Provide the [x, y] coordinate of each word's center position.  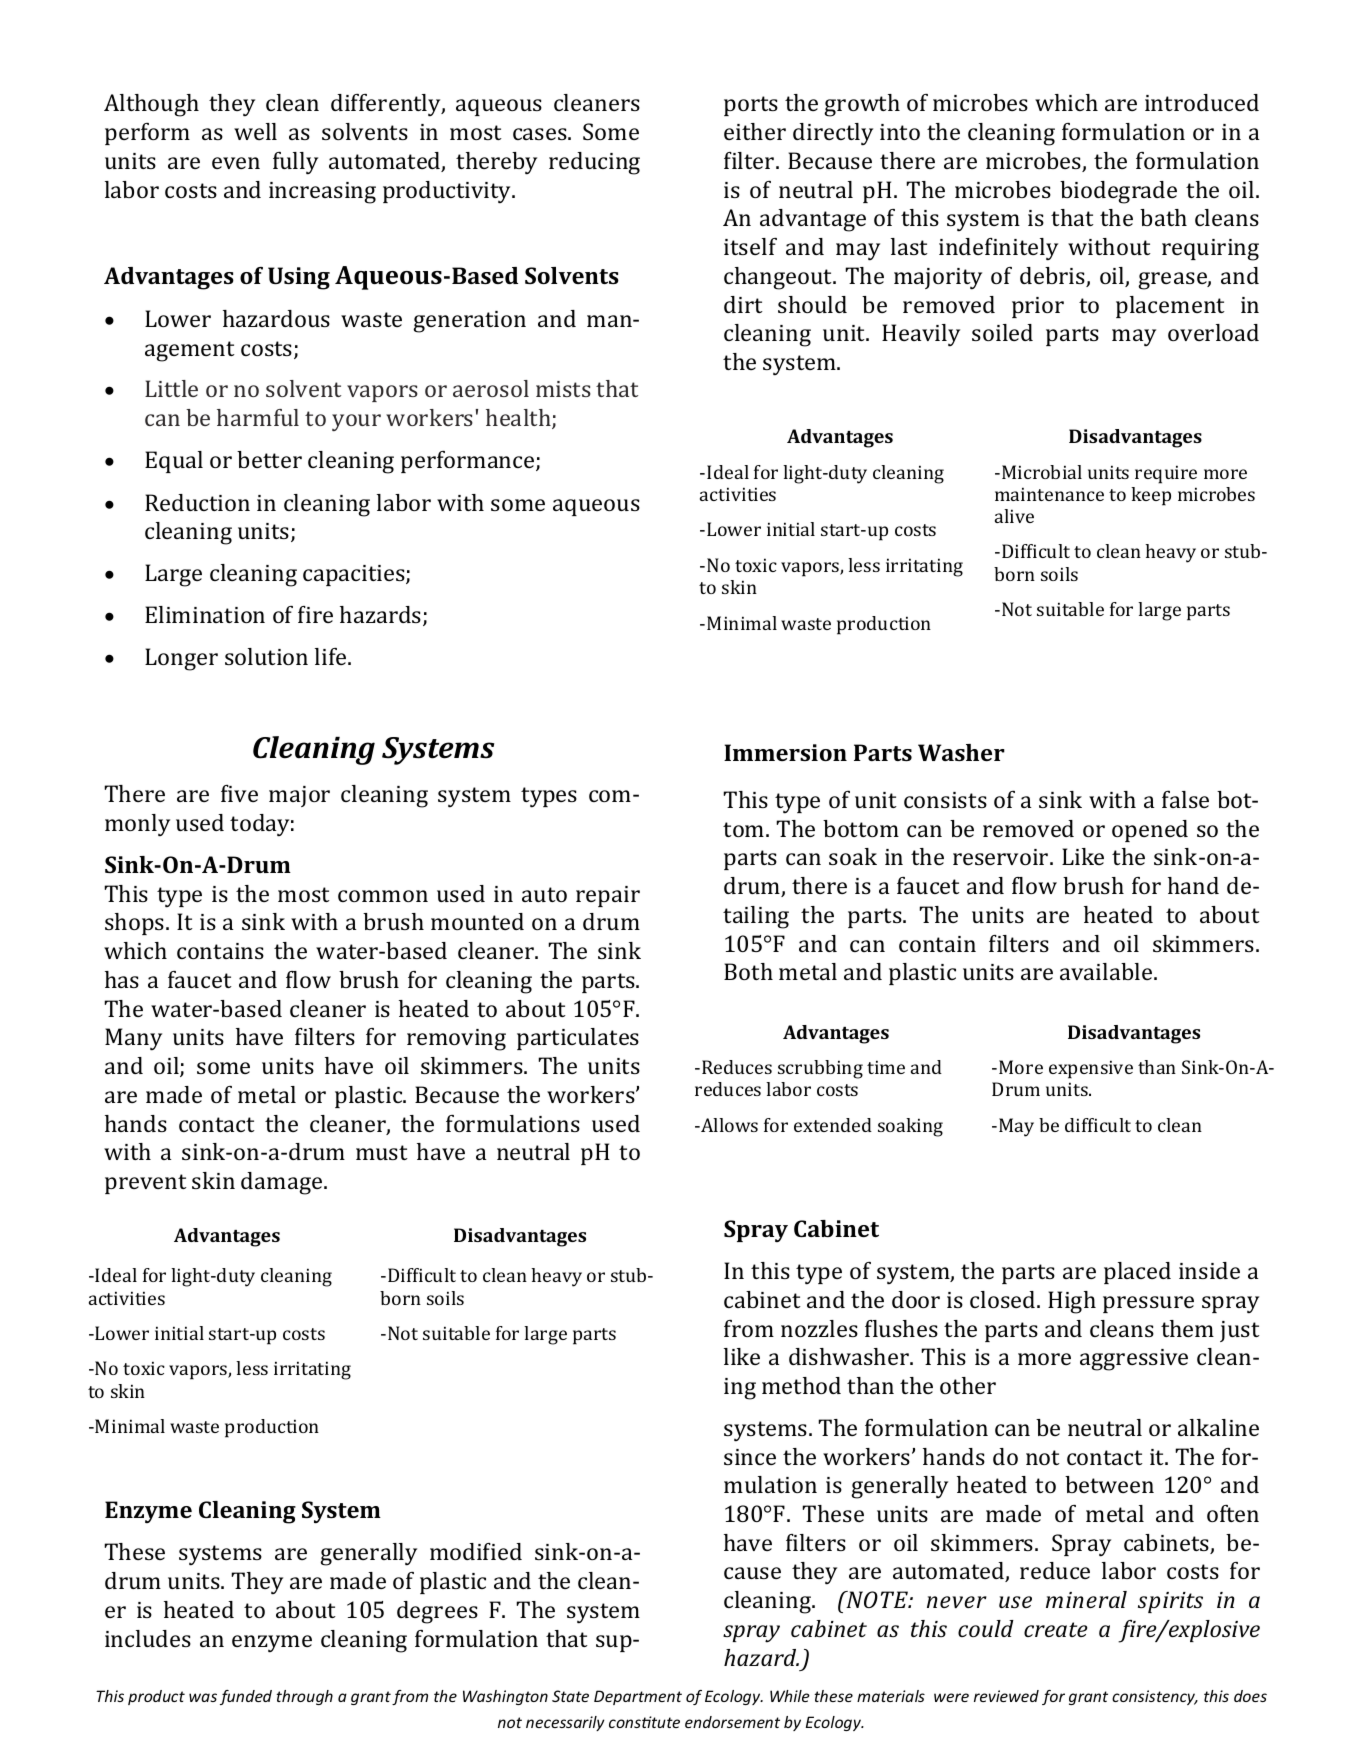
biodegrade [1118, 192]
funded [246, 1697]
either [755, 131]
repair [608, 896]
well [255, 131]
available [1107, 971]
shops [136, 924]
